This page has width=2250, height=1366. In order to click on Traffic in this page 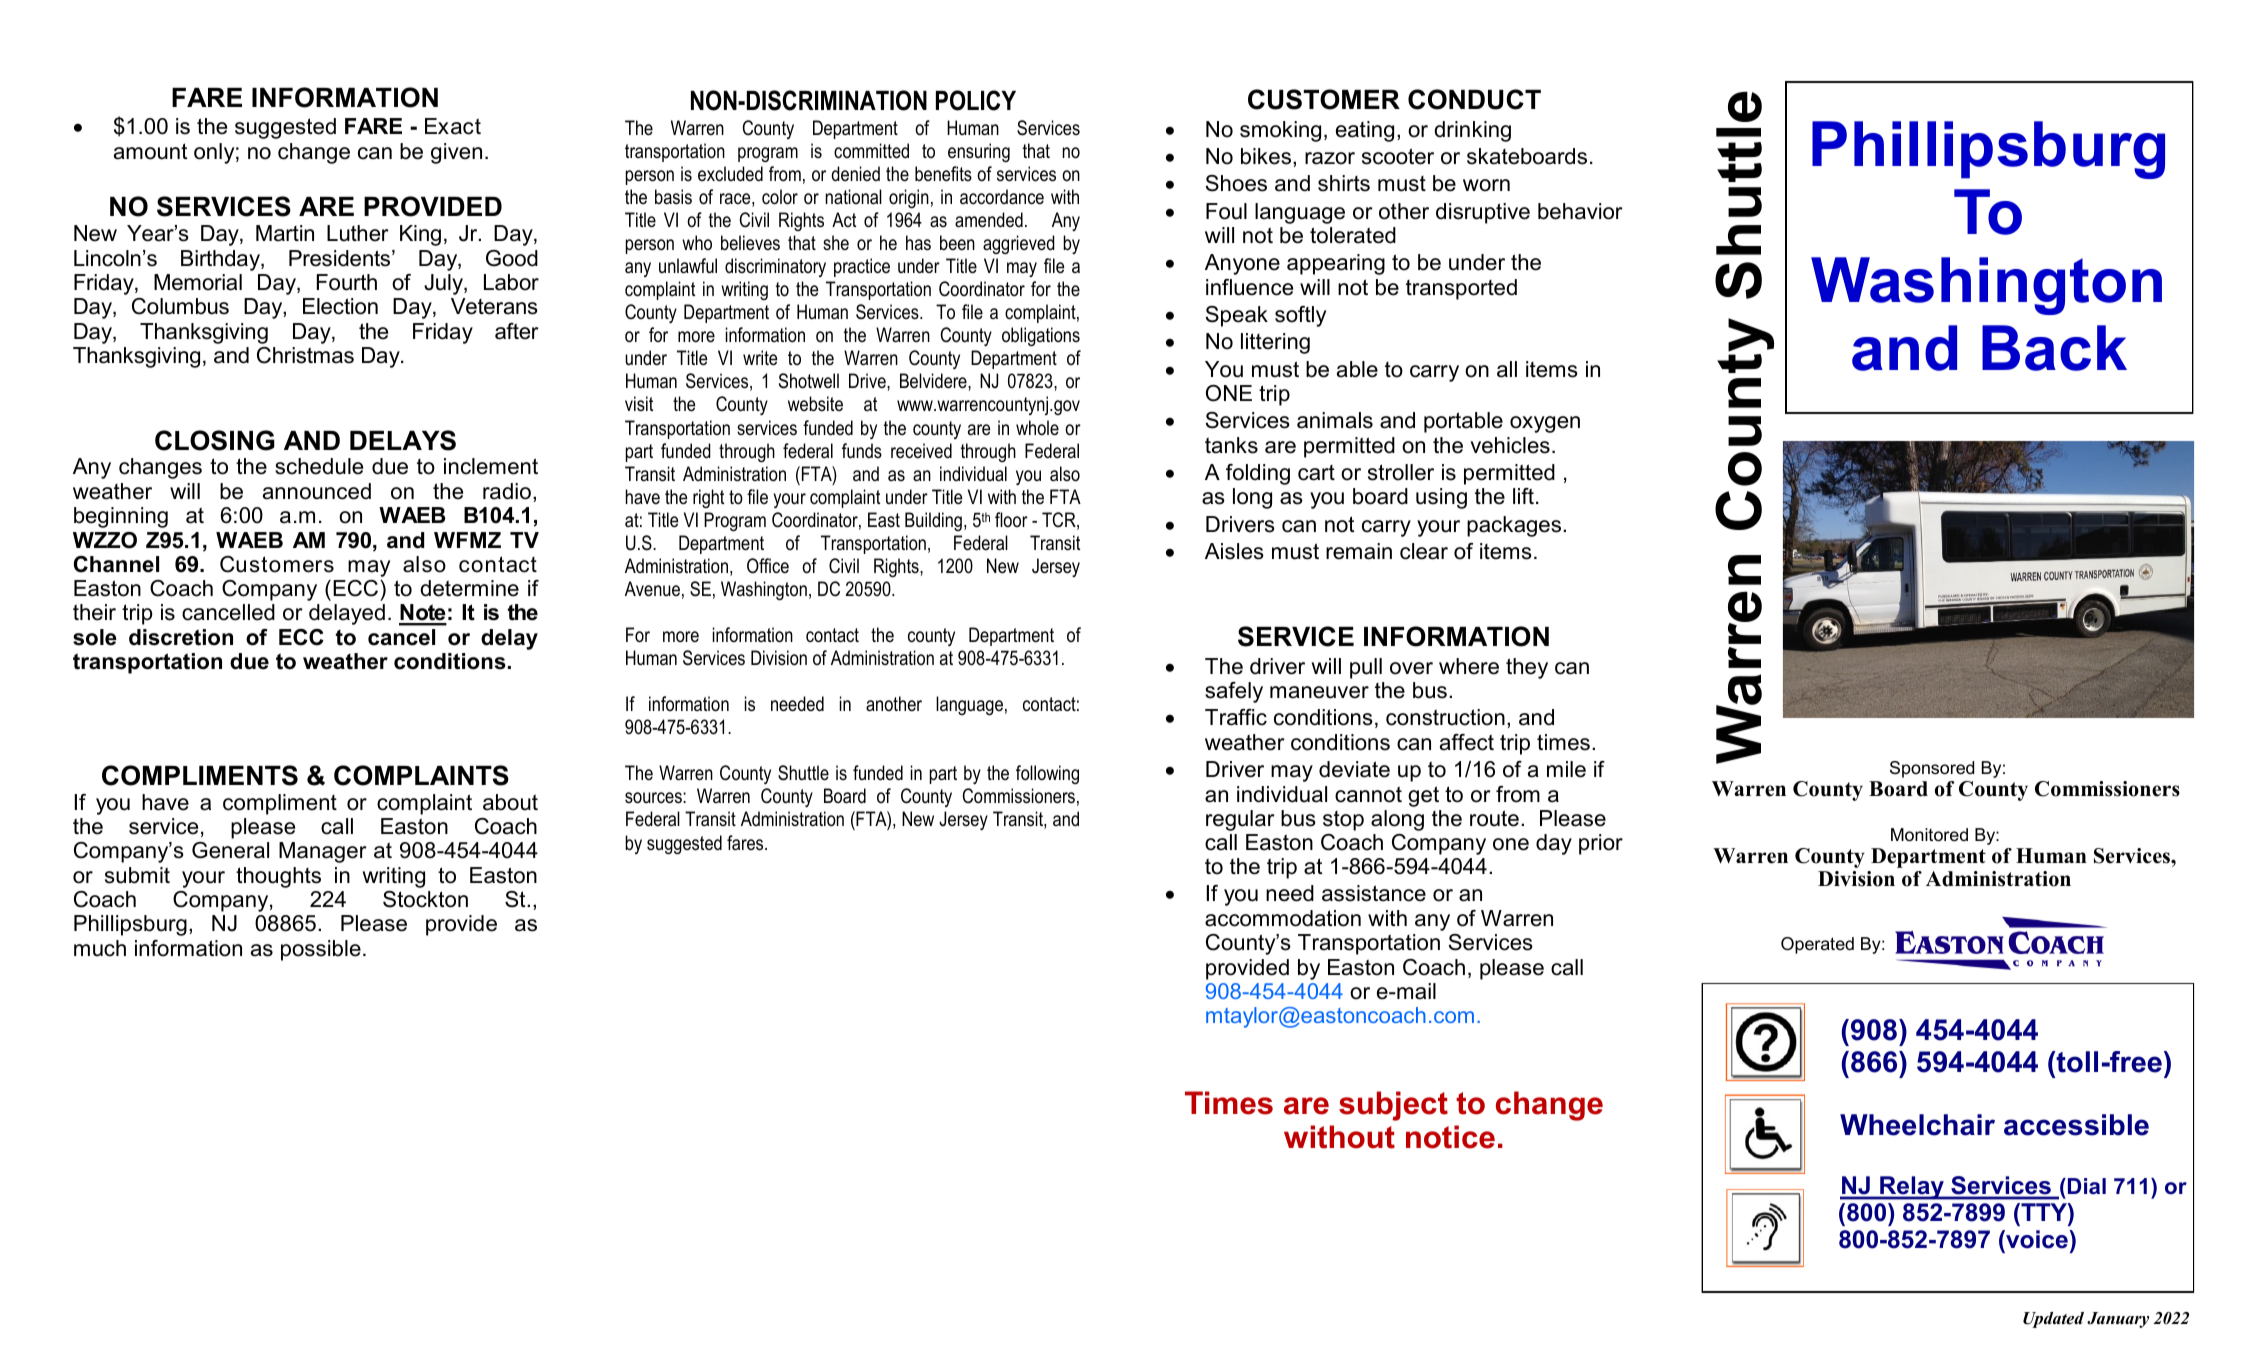, I will do `click(1236, 717)`.
